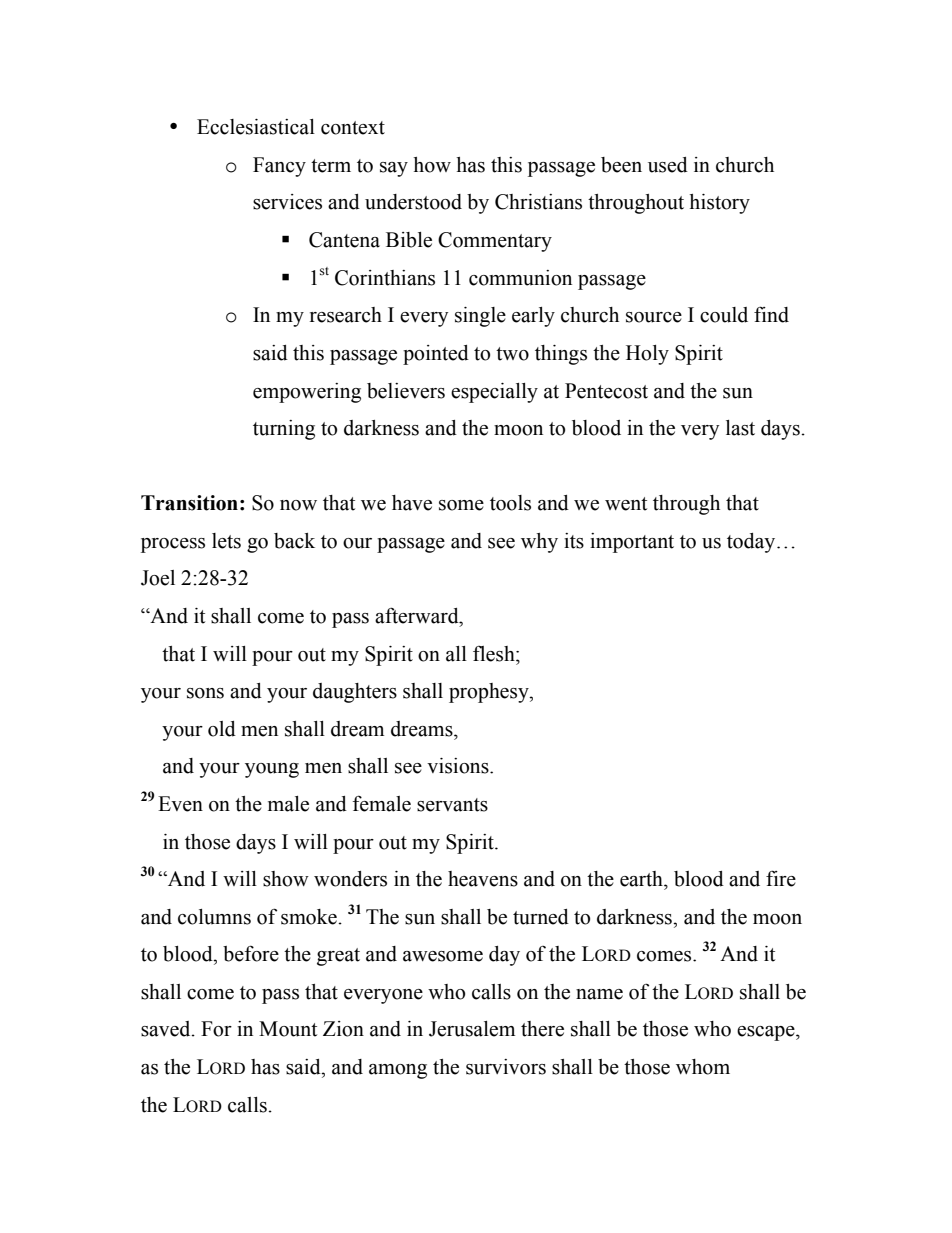 This screenshot has width=952, height=1233. Describe the element at coordinates (668, 165) in the screenshot. I see `used` at that location.
